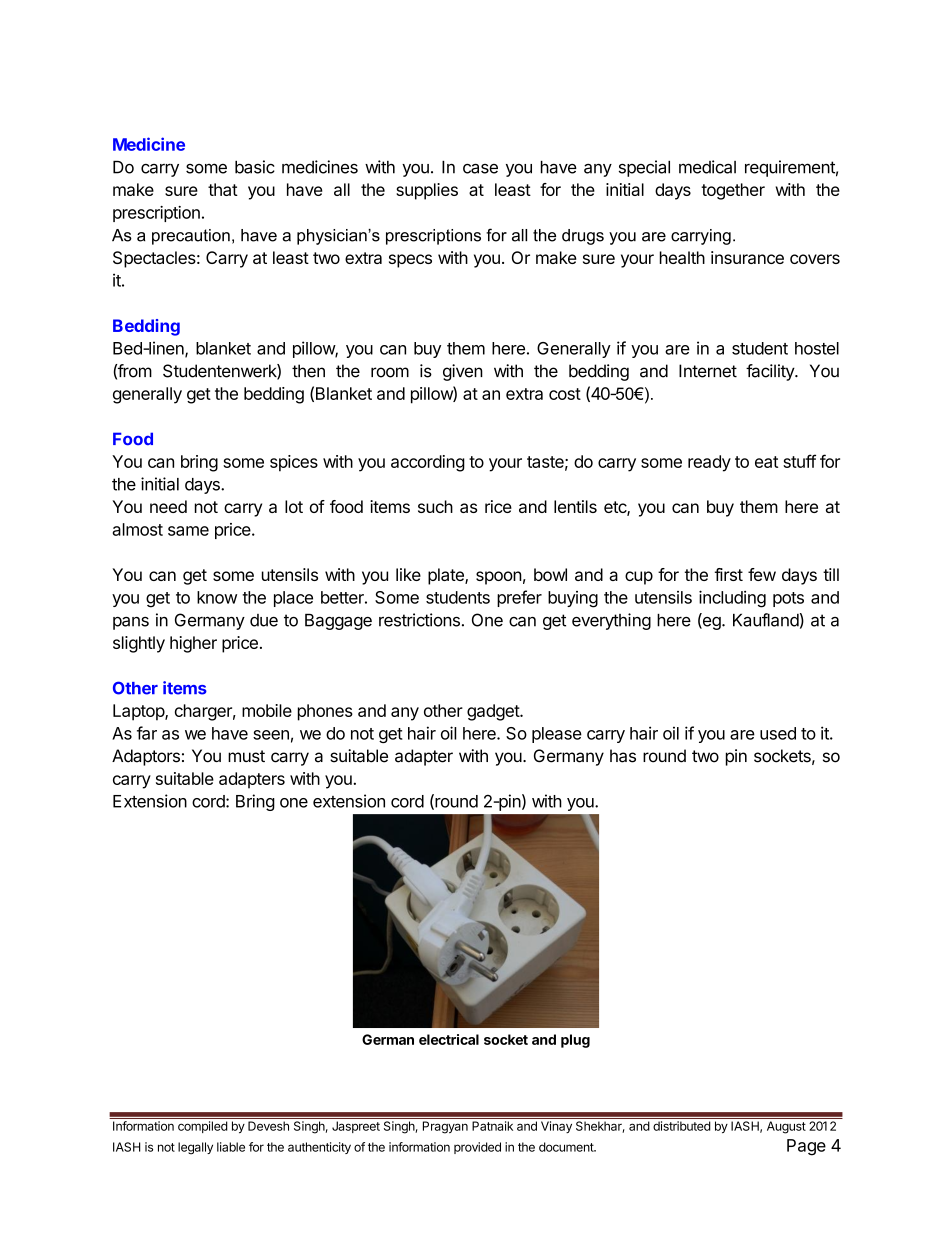  I want to click on gadget, so click(494, 712).
